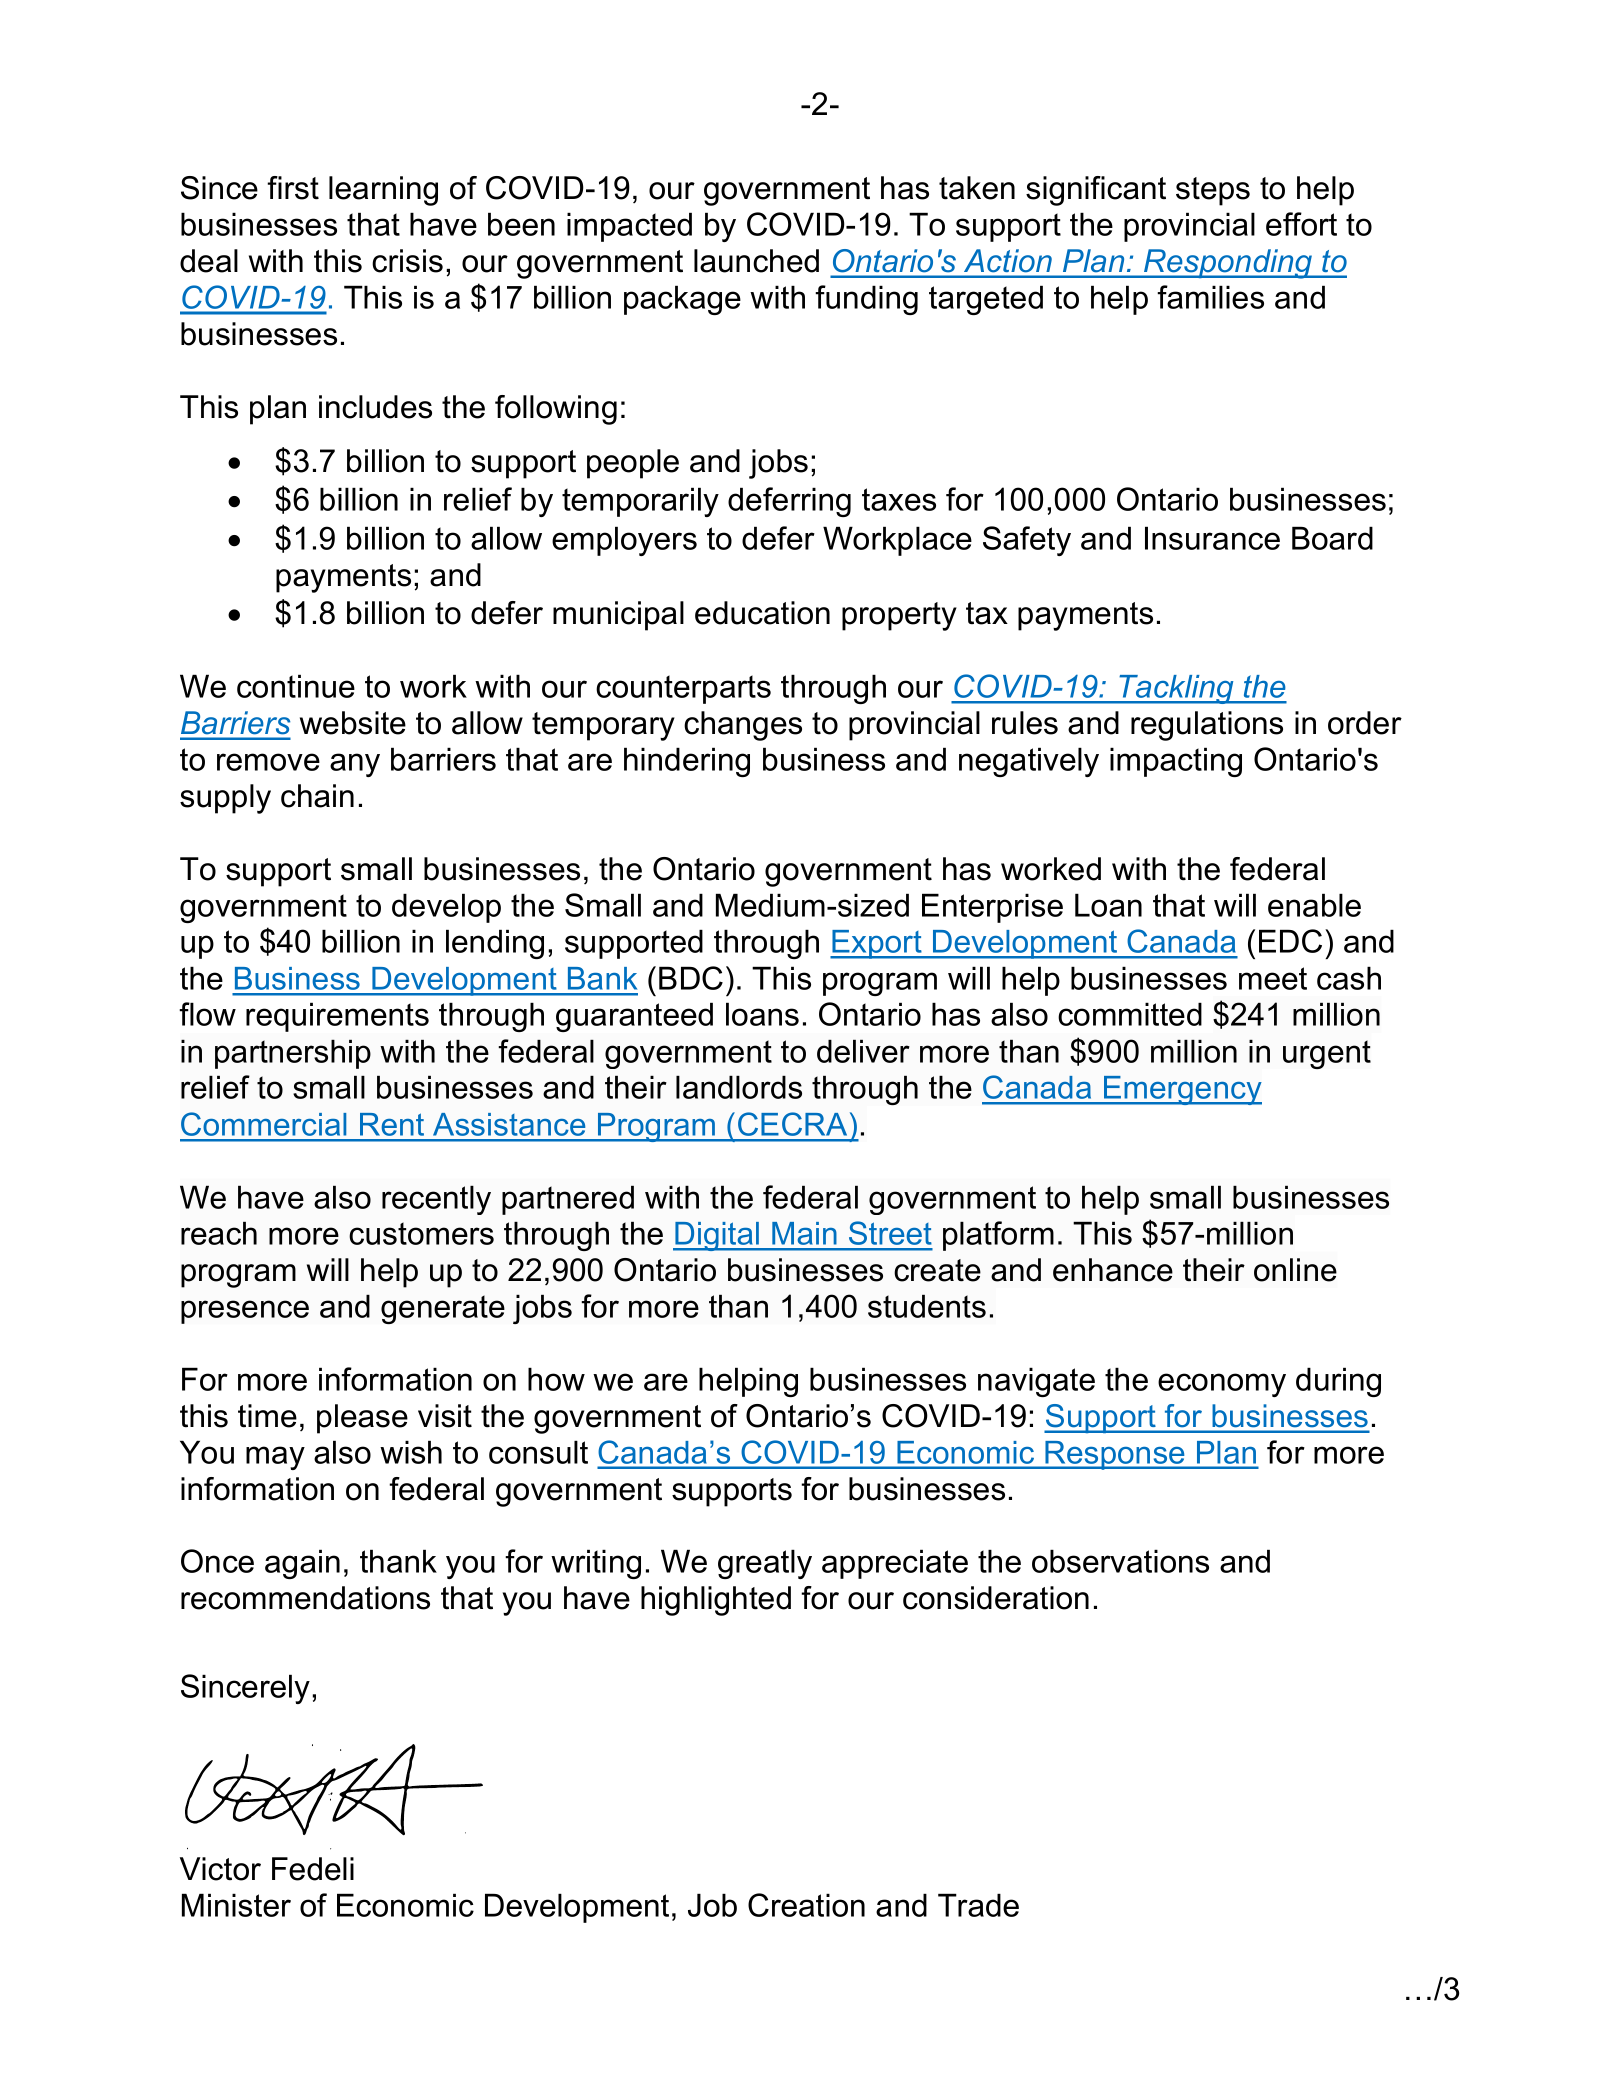  Describe the element at coordinates (978, 1905) in the image. I see `Trade` at that location.
